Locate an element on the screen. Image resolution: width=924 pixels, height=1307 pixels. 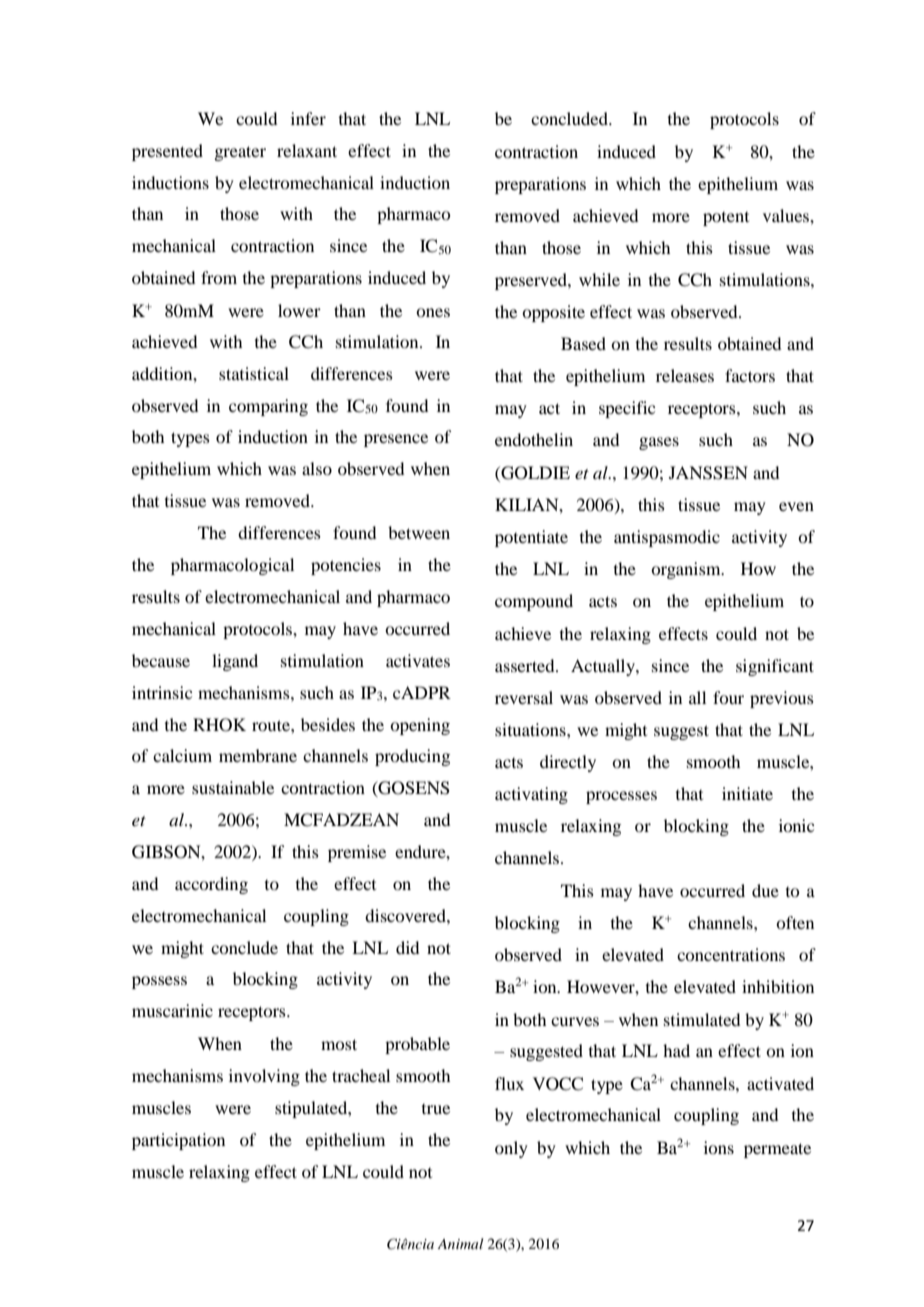
four is located at coordinates (728, 697).
